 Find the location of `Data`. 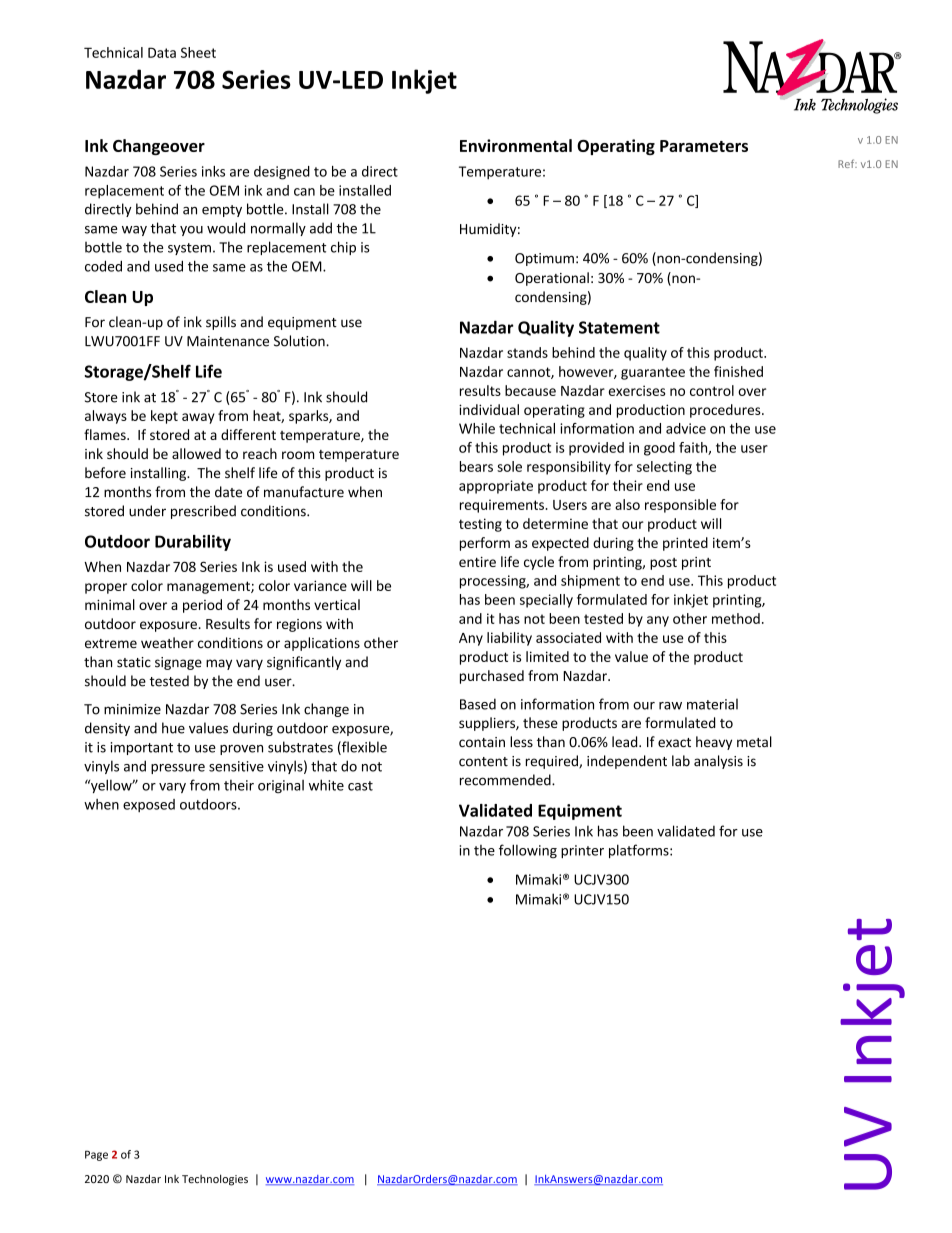

Data is located at coordinates (162, 52).
